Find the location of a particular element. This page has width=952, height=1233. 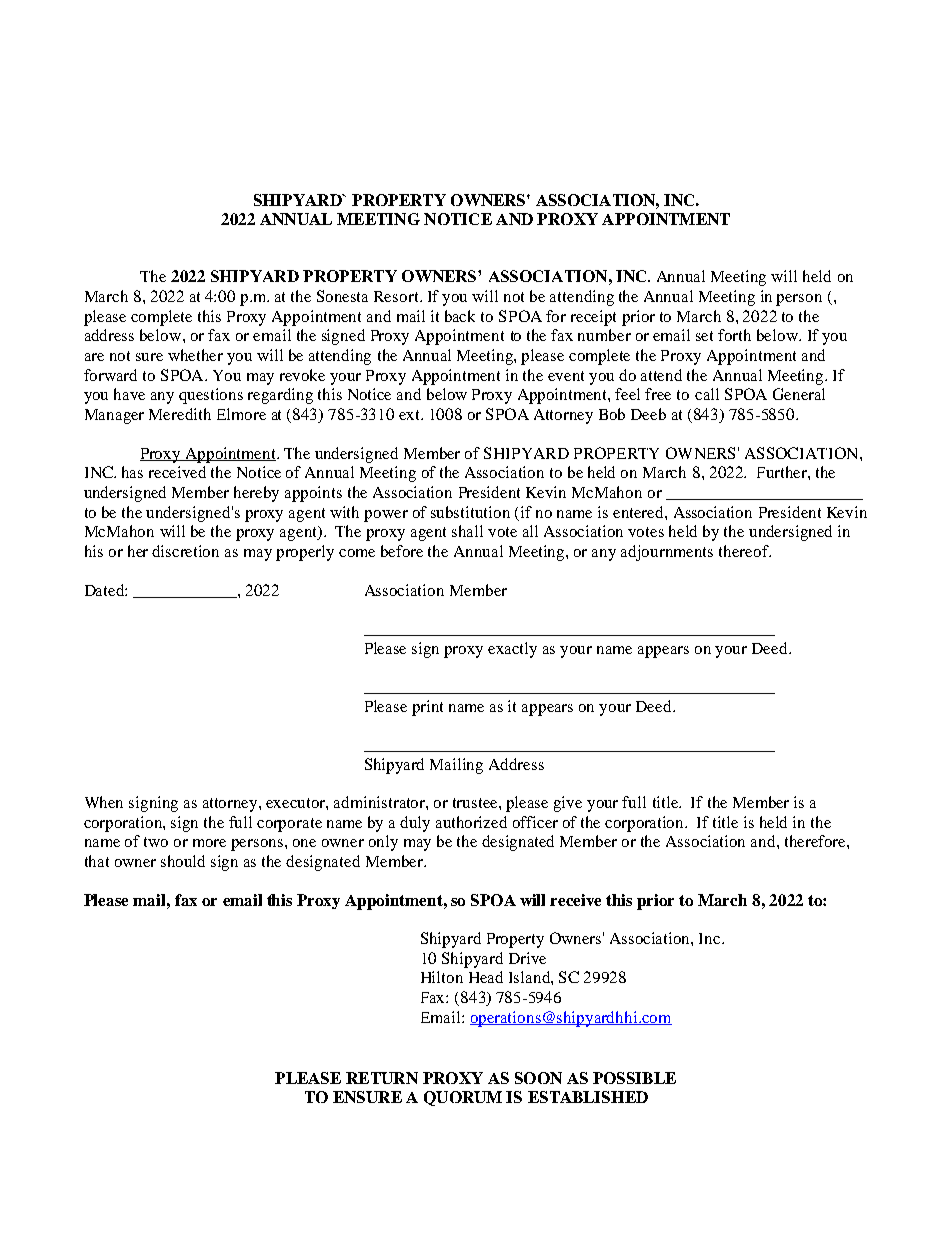

back is located at coordinates (460, 316).
